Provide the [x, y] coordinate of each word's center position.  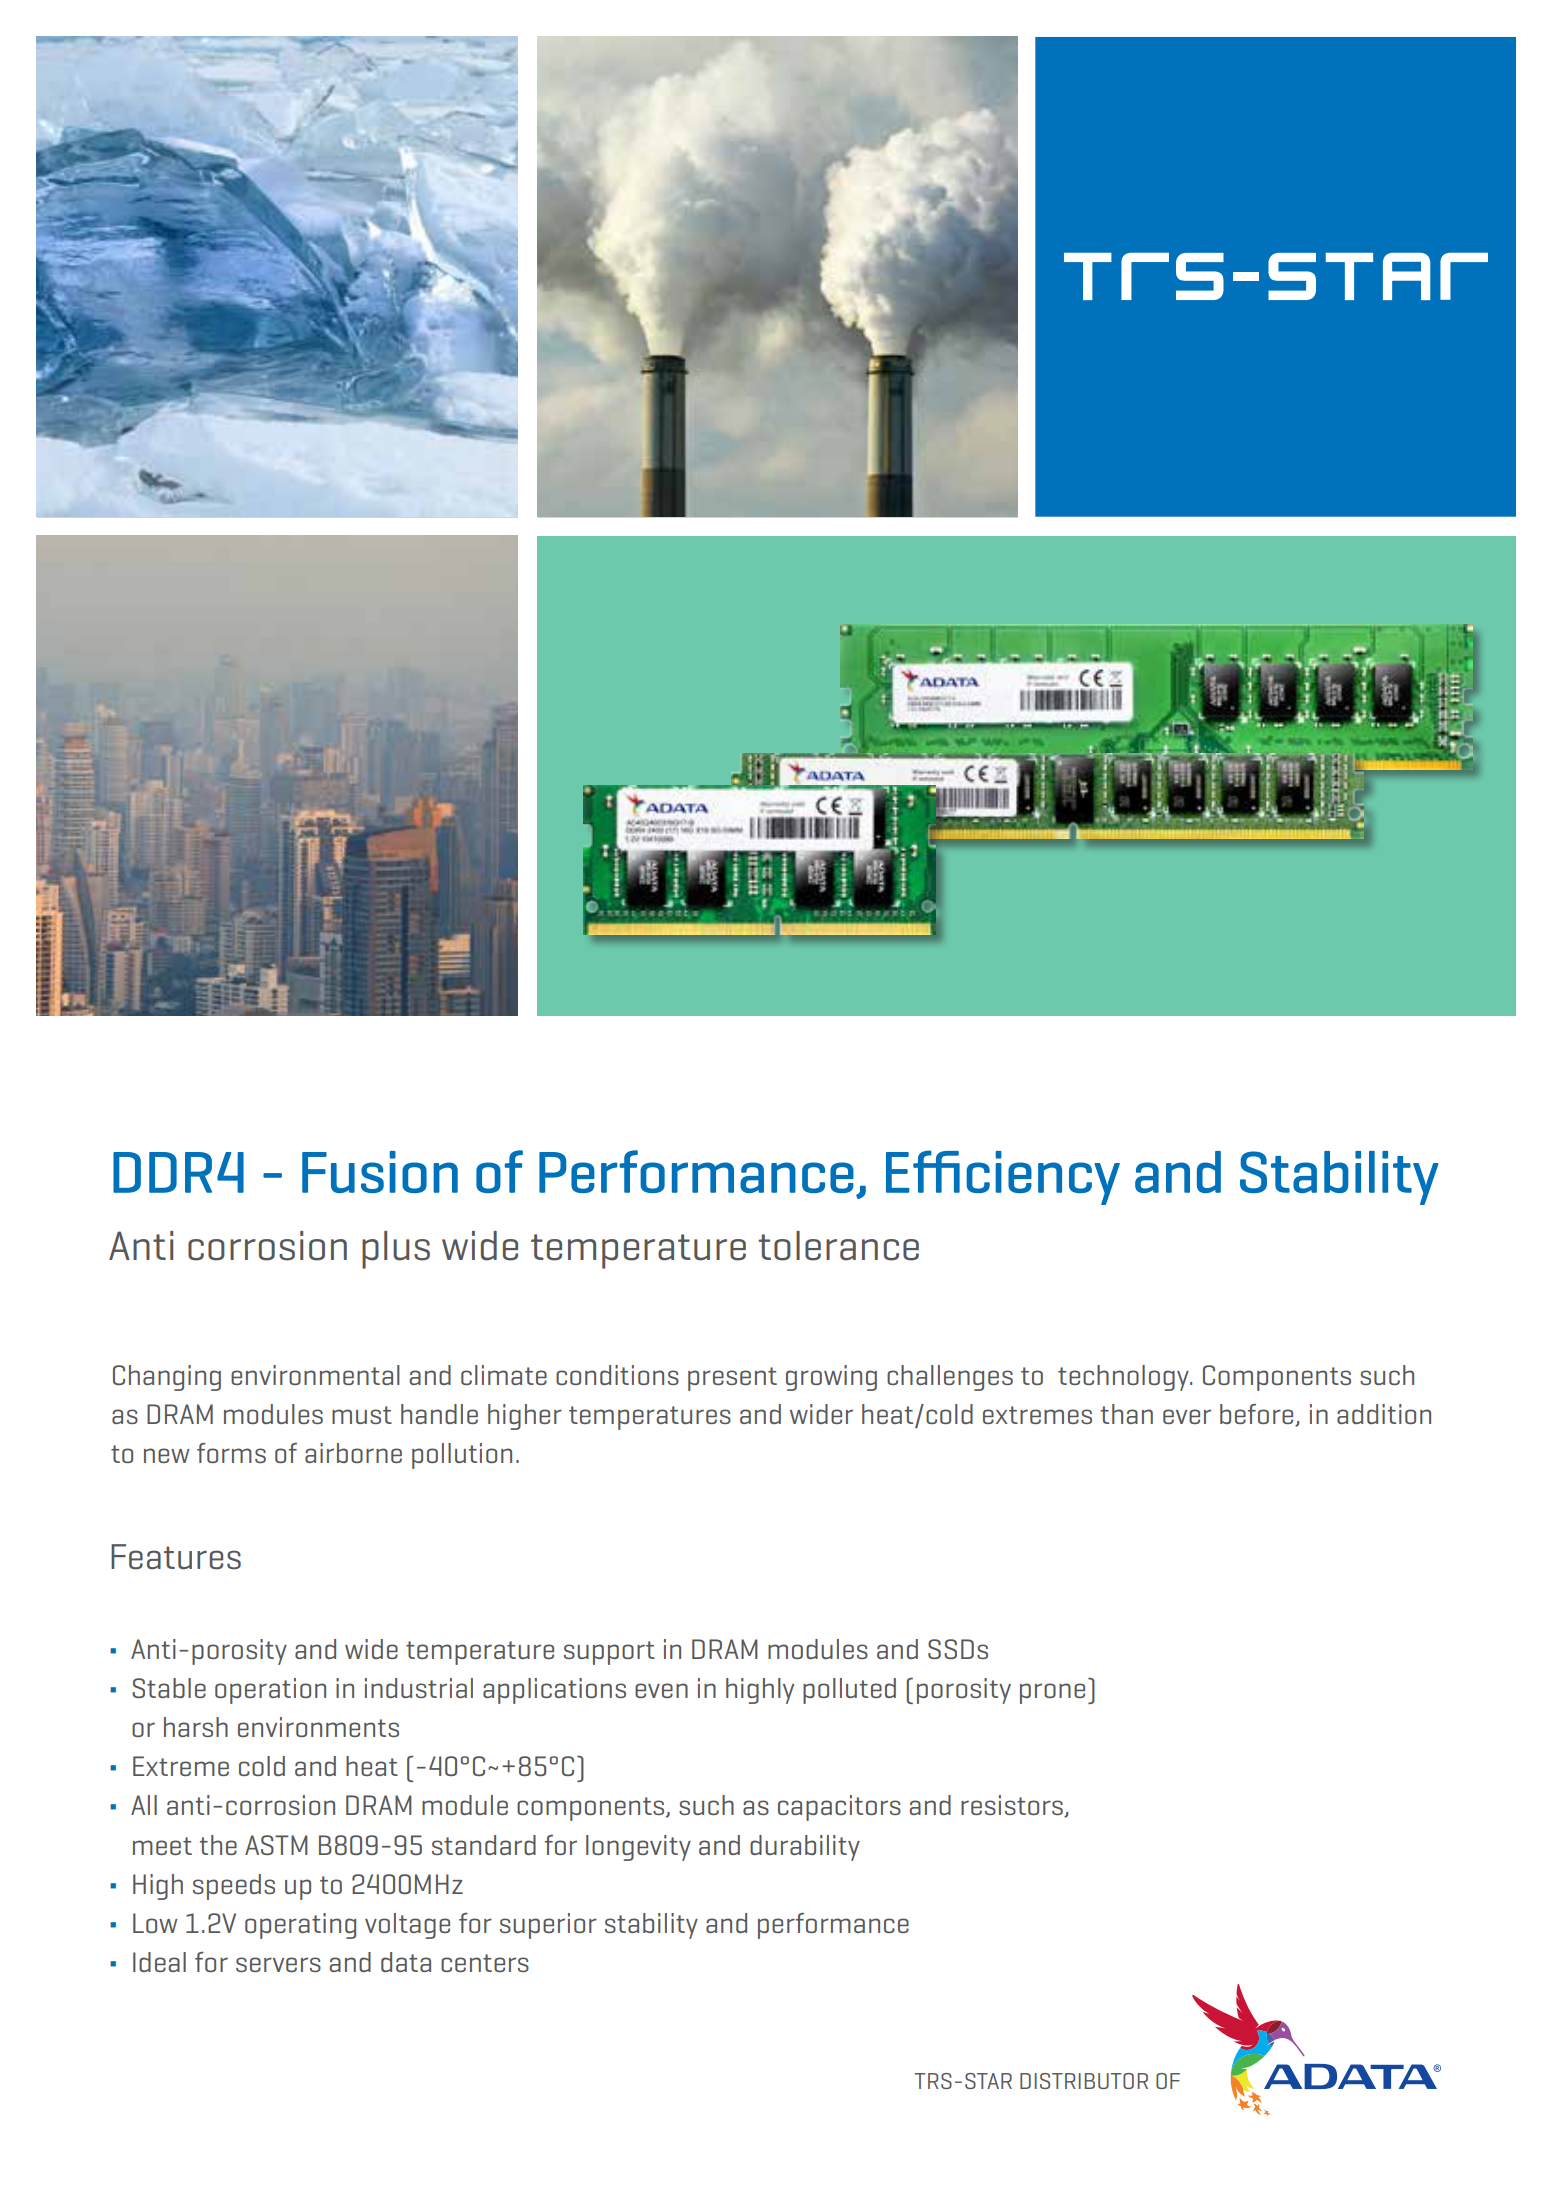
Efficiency [1003, 1177]
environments [318, 1727]
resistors [1013, 1806]
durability [805, 1848]
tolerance [838, 1246]
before [1258, 1415]
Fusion [380, 1172]
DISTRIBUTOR [1084, 2081]
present [732, 1379]
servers [278, 1964]
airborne [353, 1453]
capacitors [839, 1808]
